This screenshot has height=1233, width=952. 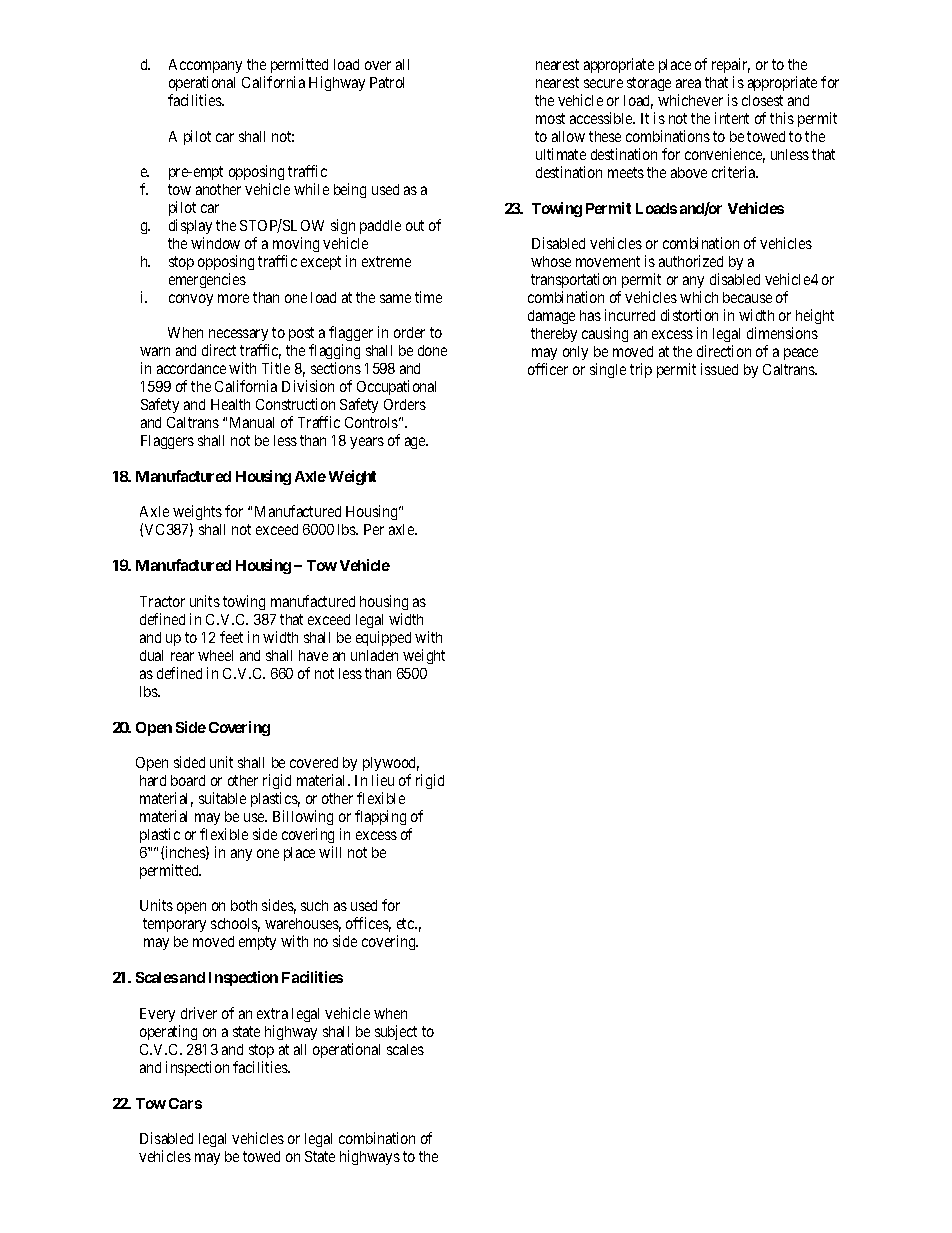 What do you see at coordinates (548, 369) in the screenshot?
I see `officer` at bounding box center [548, 369].
